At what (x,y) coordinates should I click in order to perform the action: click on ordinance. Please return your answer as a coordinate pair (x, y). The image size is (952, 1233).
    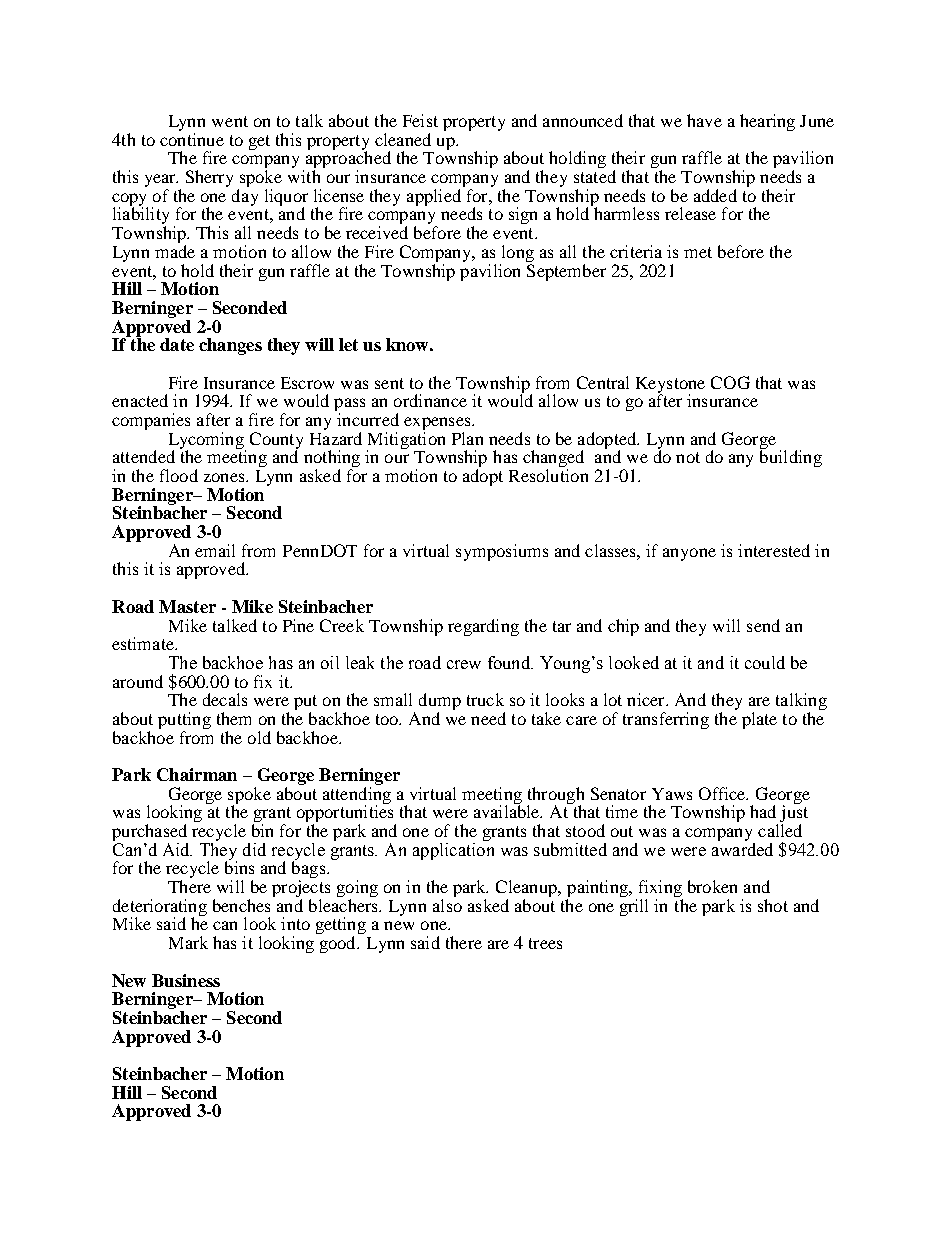
    Looking at the image, I should click on (430, 400).
